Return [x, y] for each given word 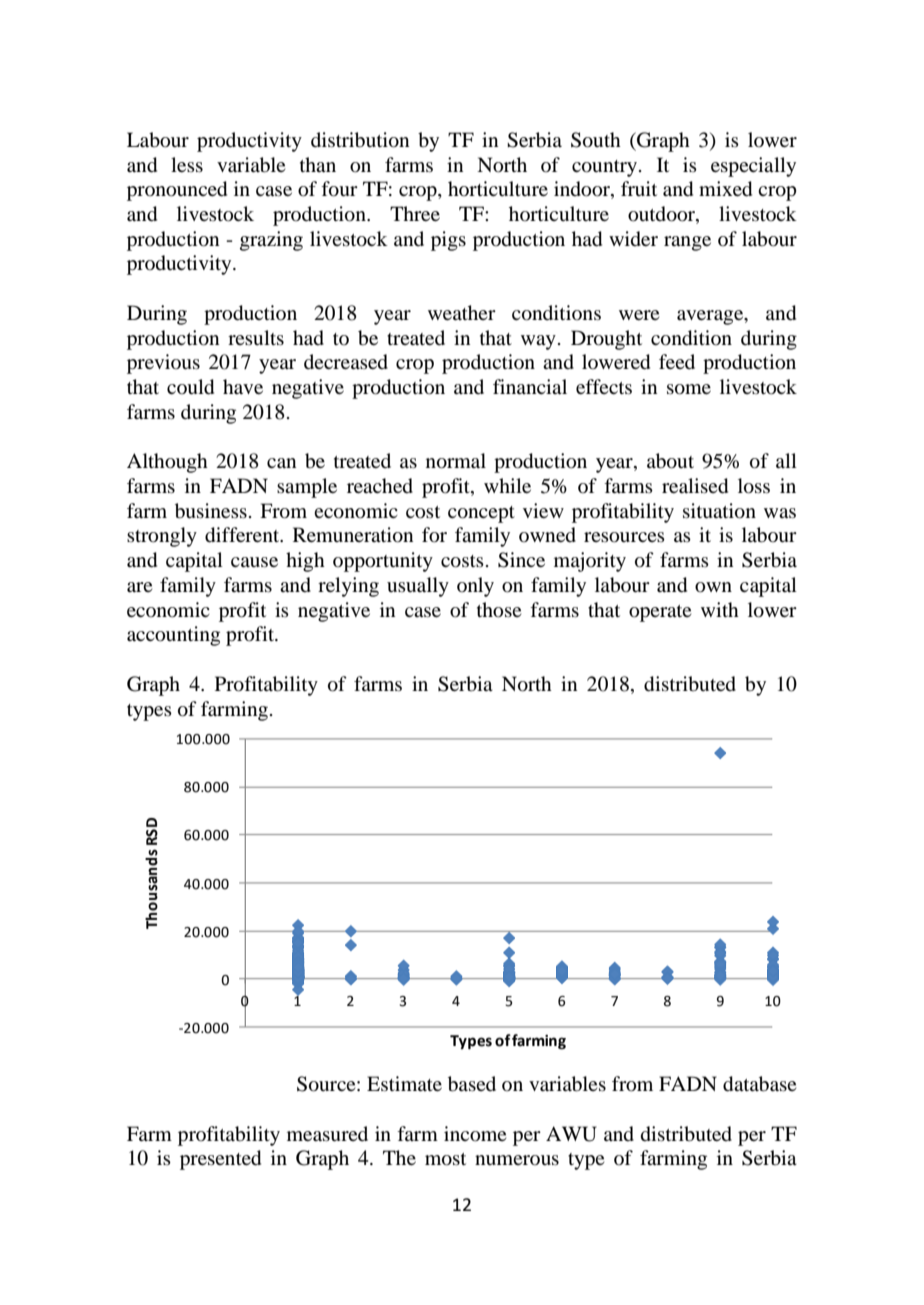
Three [415, 213]
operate [660, 613]
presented [220, 1160]
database [759, 1084]
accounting [173, 636]
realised [695, 486]
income [475, 1134]
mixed [725, 189]
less [187, 164]
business [211, 511]
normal [456, 461]
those [499, 610]
